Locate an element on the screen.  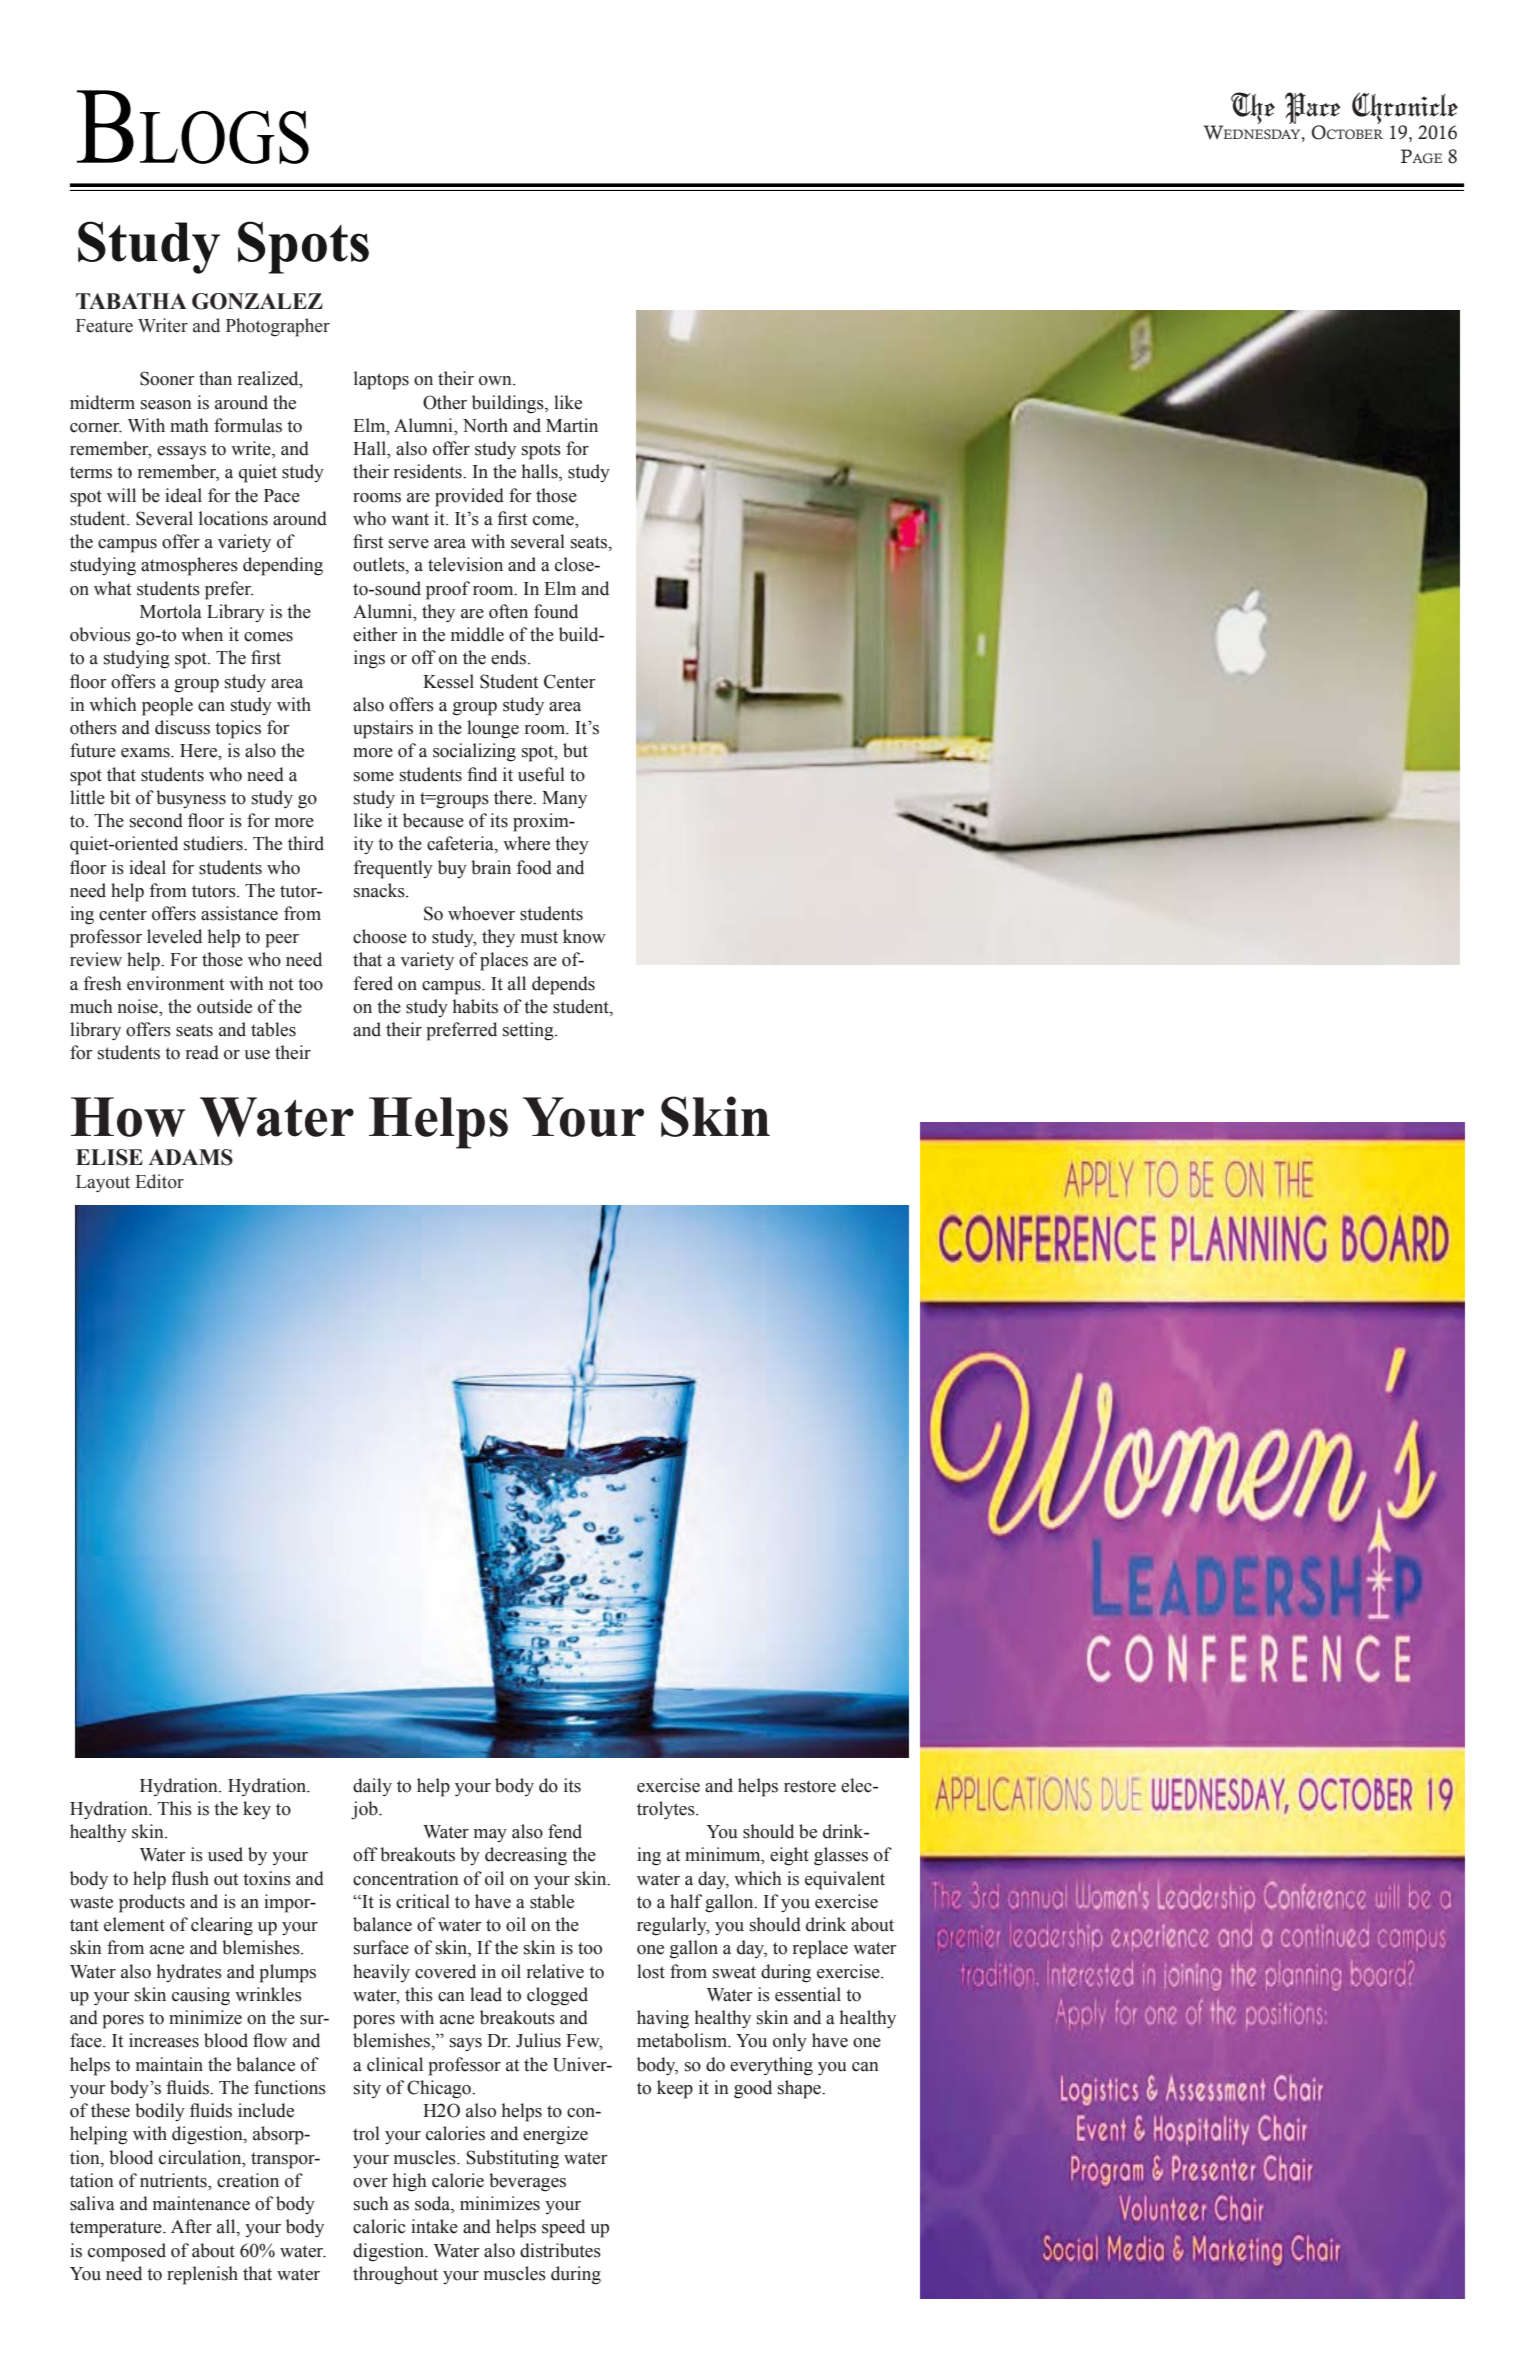
Martin is located at coordinates (572, 425).
